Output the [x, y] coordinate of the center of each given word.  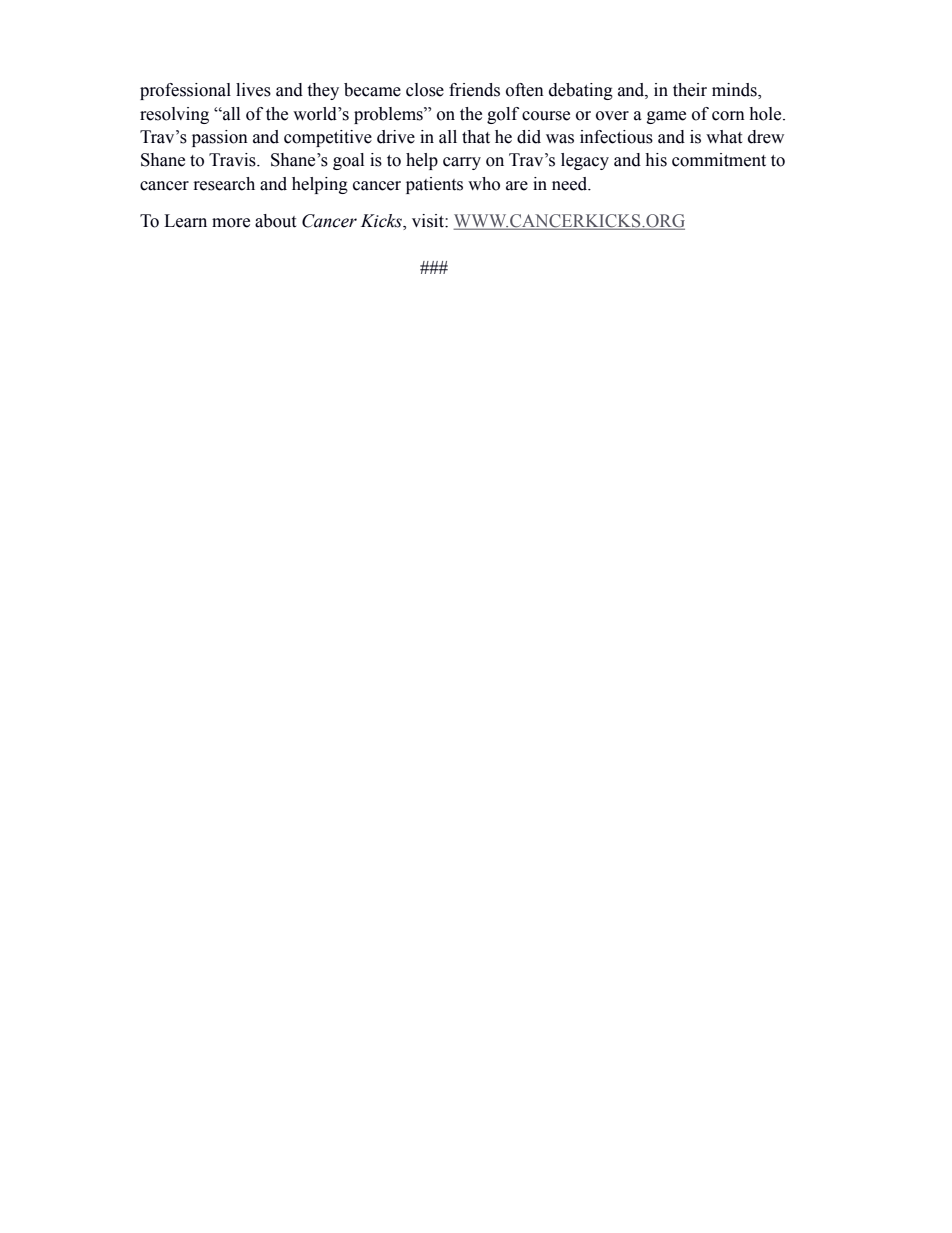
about [275, 221]
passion [220, 138]
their [690, 90]
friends [474, 90]
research [224, 184]
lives [253, 90]
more [231, 223]
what [724, 137]
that [476, 137]
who [484, 184]
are [517, 186]
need [571, 184]
